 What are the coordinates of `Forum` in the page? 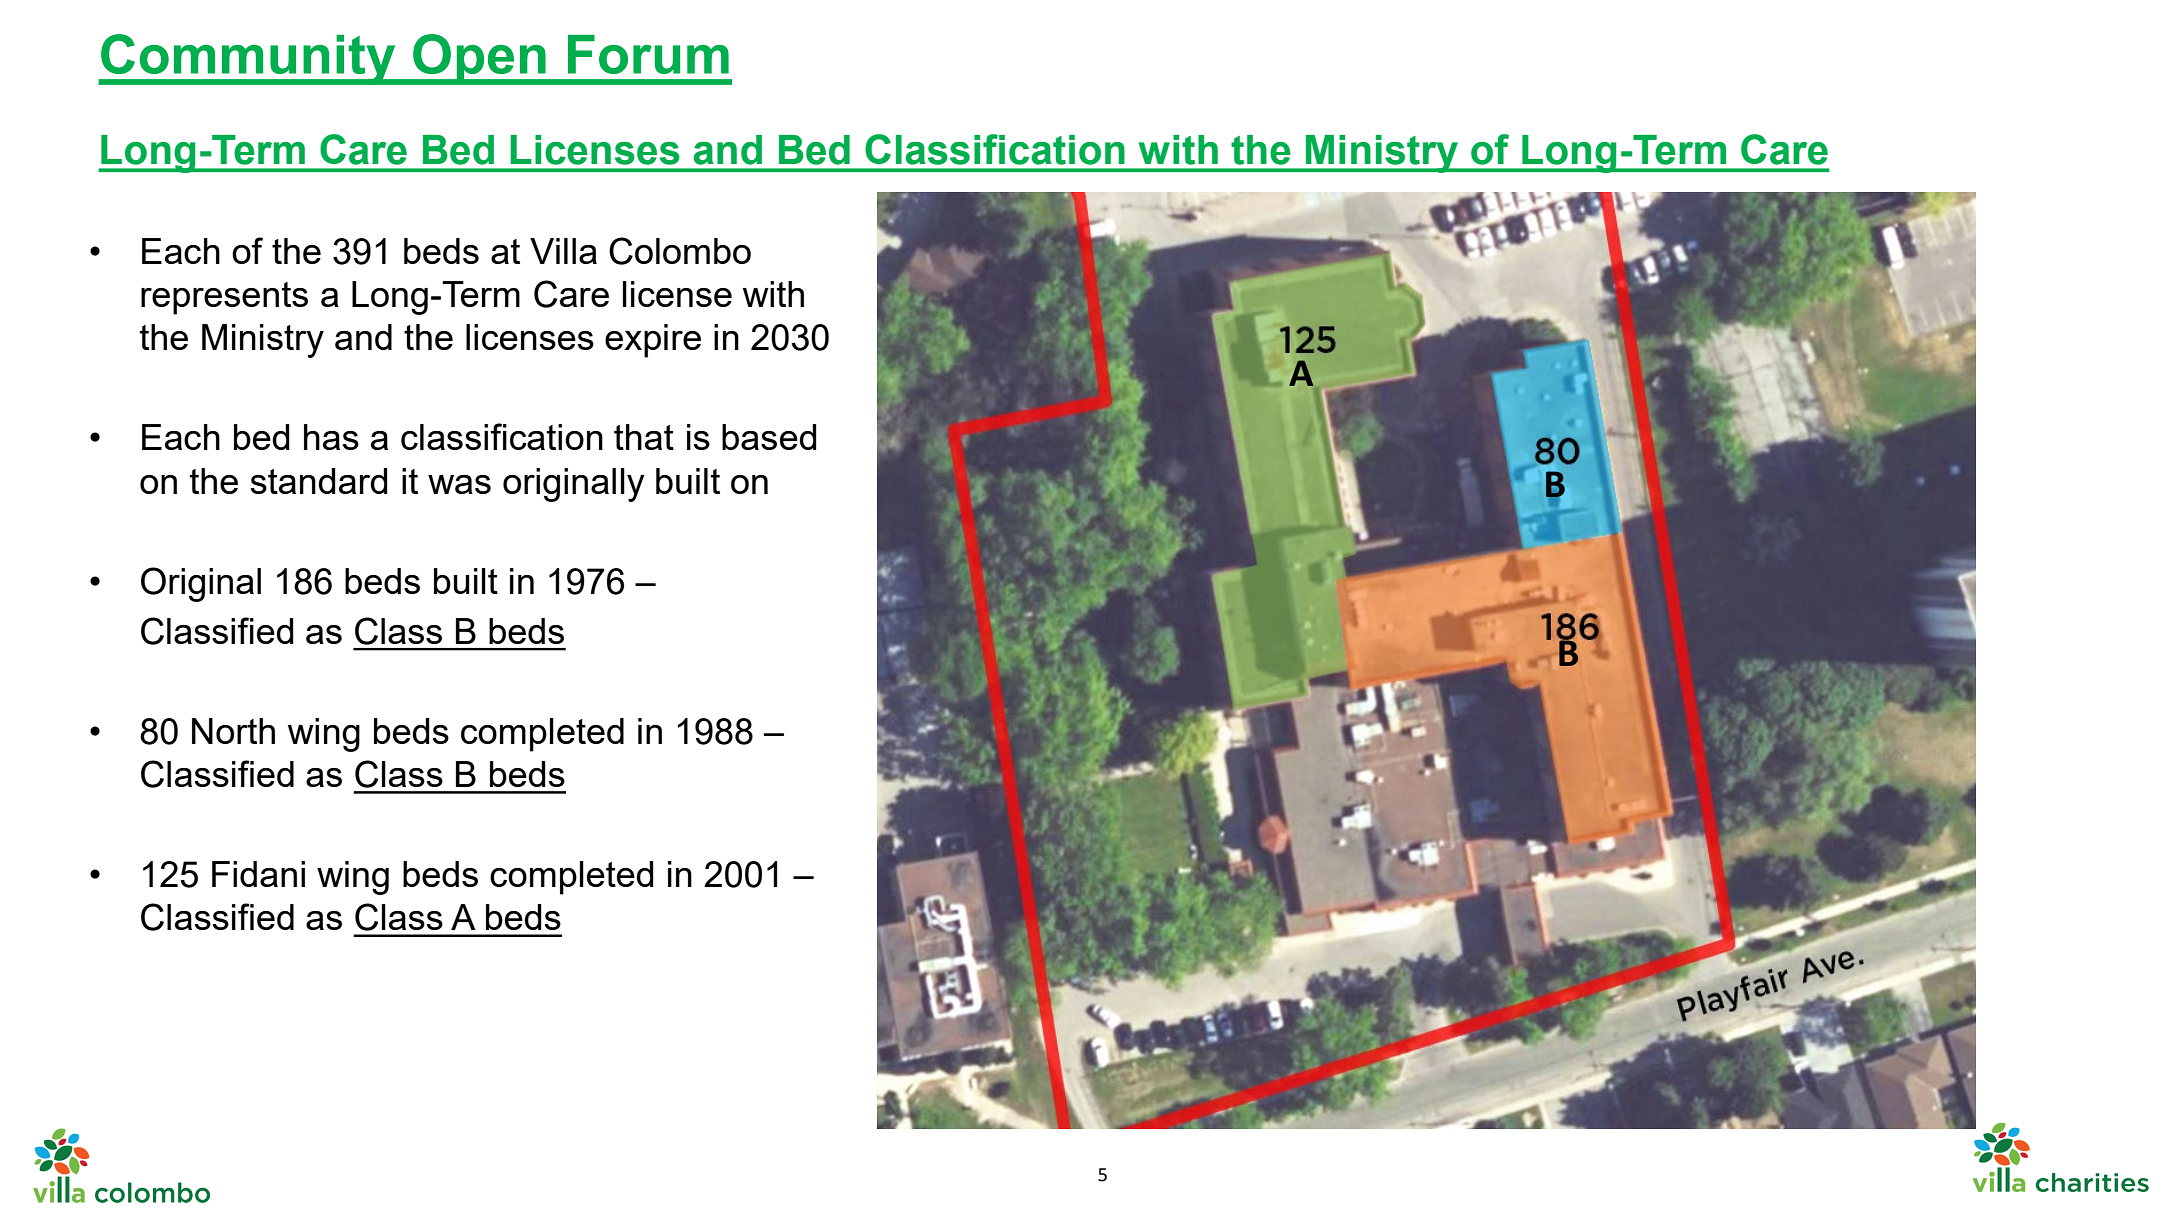 It's located at (648, 54).
